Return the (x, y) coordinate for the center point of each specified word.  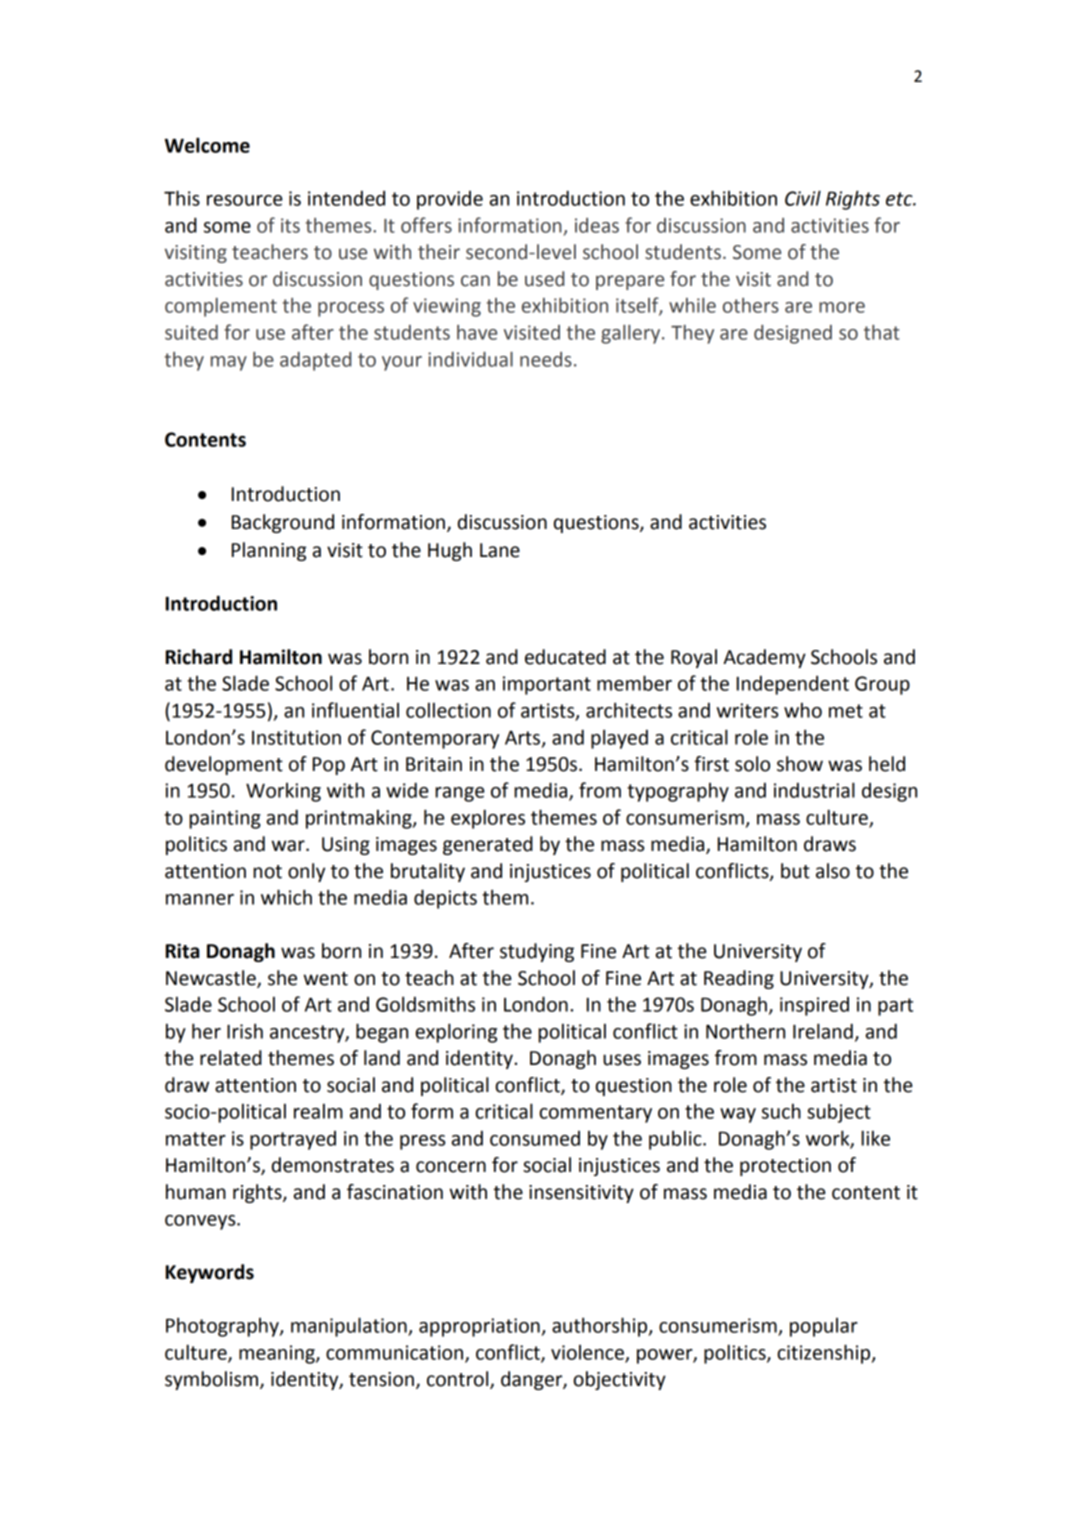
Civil (803, 198)
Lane (500, 550)
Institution (296, 737)
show (800, 764)
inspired (814, 1006)
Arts (522, 738)
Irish (245, 1031)
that (881, 332)
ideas (597, 225)
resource (245, 200)
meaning (278, 1354)
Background (283, 523)
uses (622, 1060)
